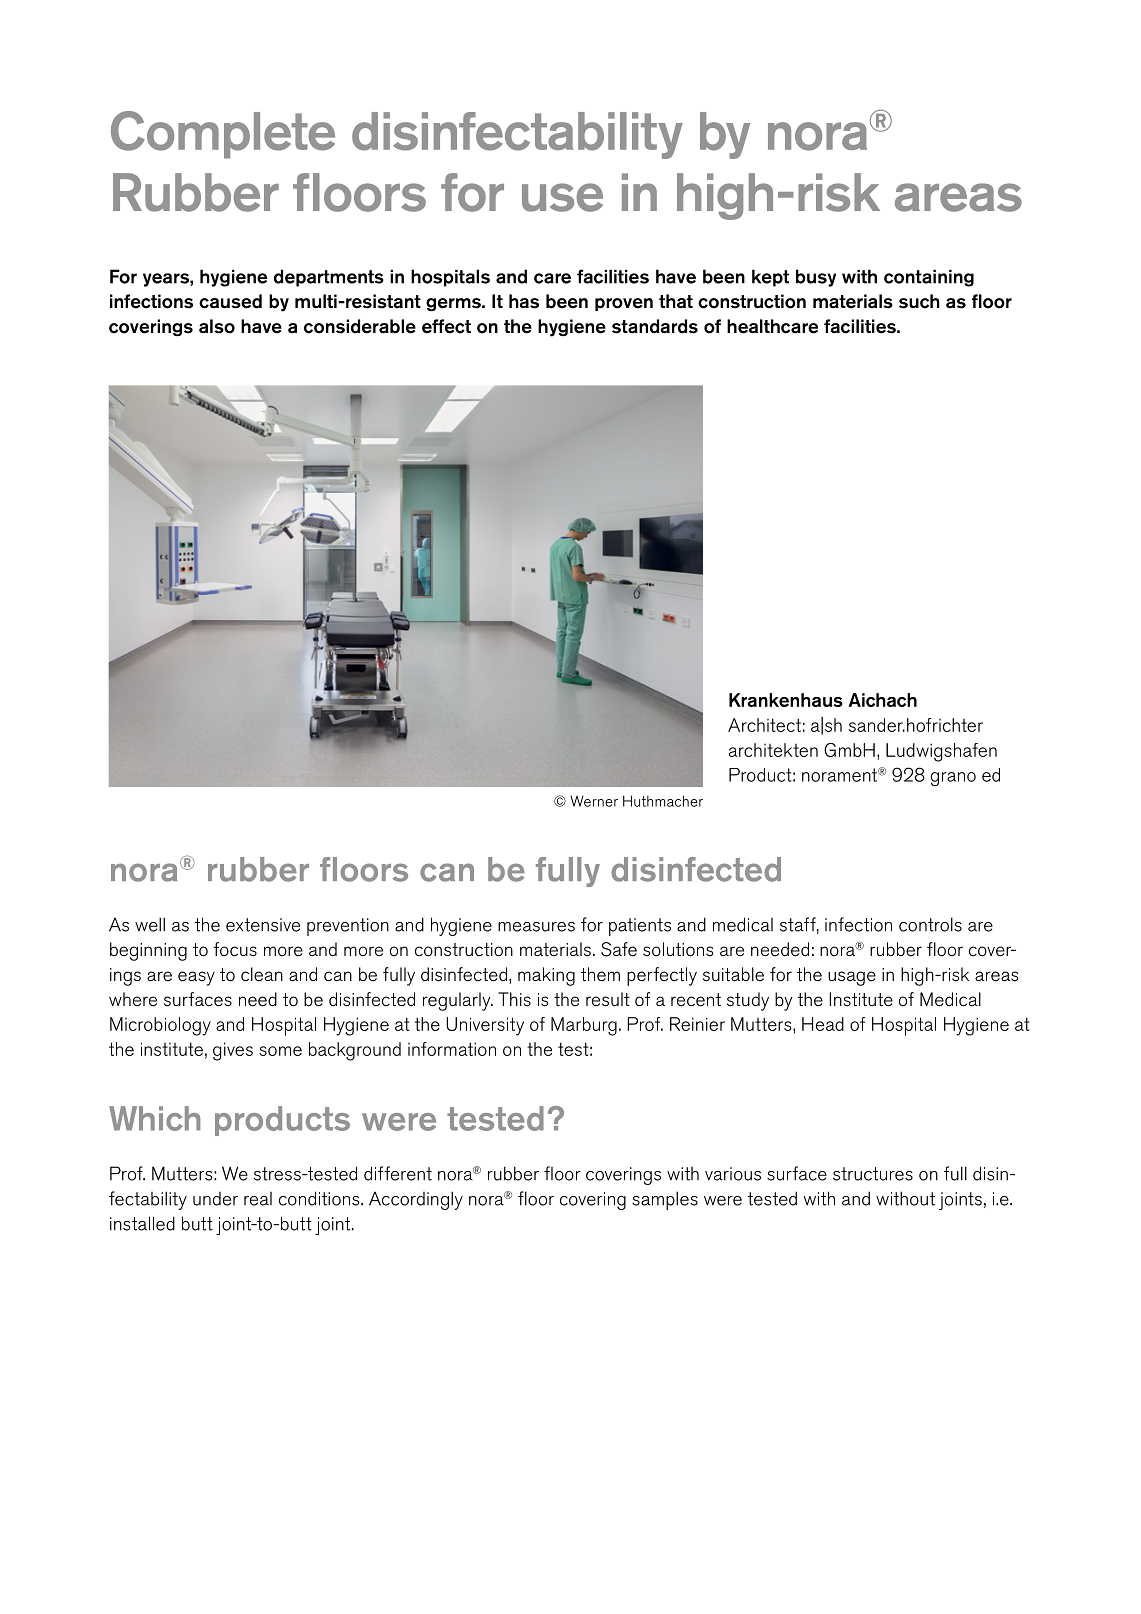  Describe the element at coordinates (446, 326) in the screenshot. I see `effect` at that location.
